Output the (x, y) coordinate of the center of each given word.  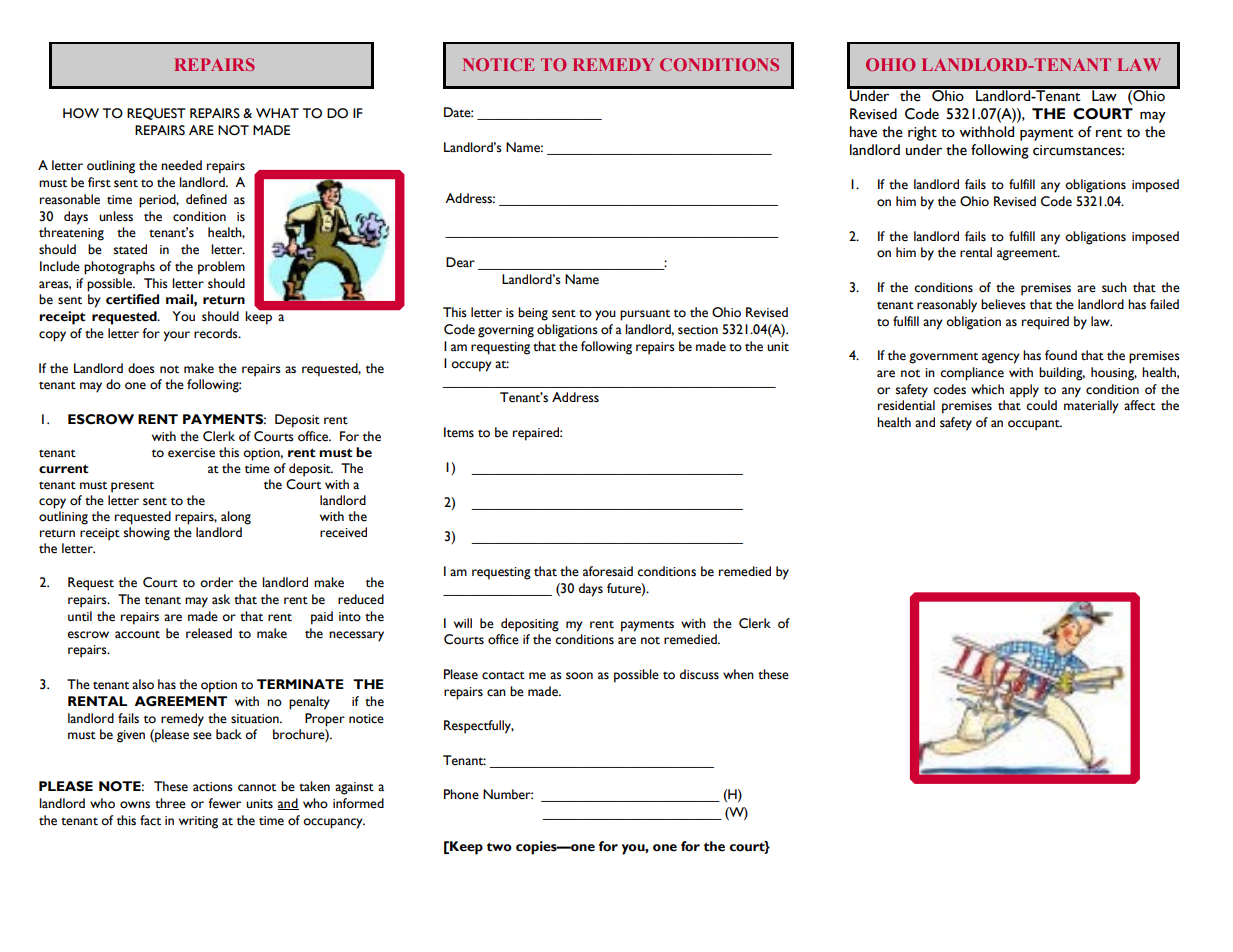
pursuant (645, 315)
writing (198, 822)
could (1041, 405)
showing (147, 534)
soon (579, 676)
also (143, 684)
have (863, 132)
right (922, 133)
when (738, 674)
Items (459, 432)
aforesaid (608, 571)
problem (221, 268)
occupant (1035, 425)
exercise (191, 453)
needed (181, 165)
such (1114, 287)
